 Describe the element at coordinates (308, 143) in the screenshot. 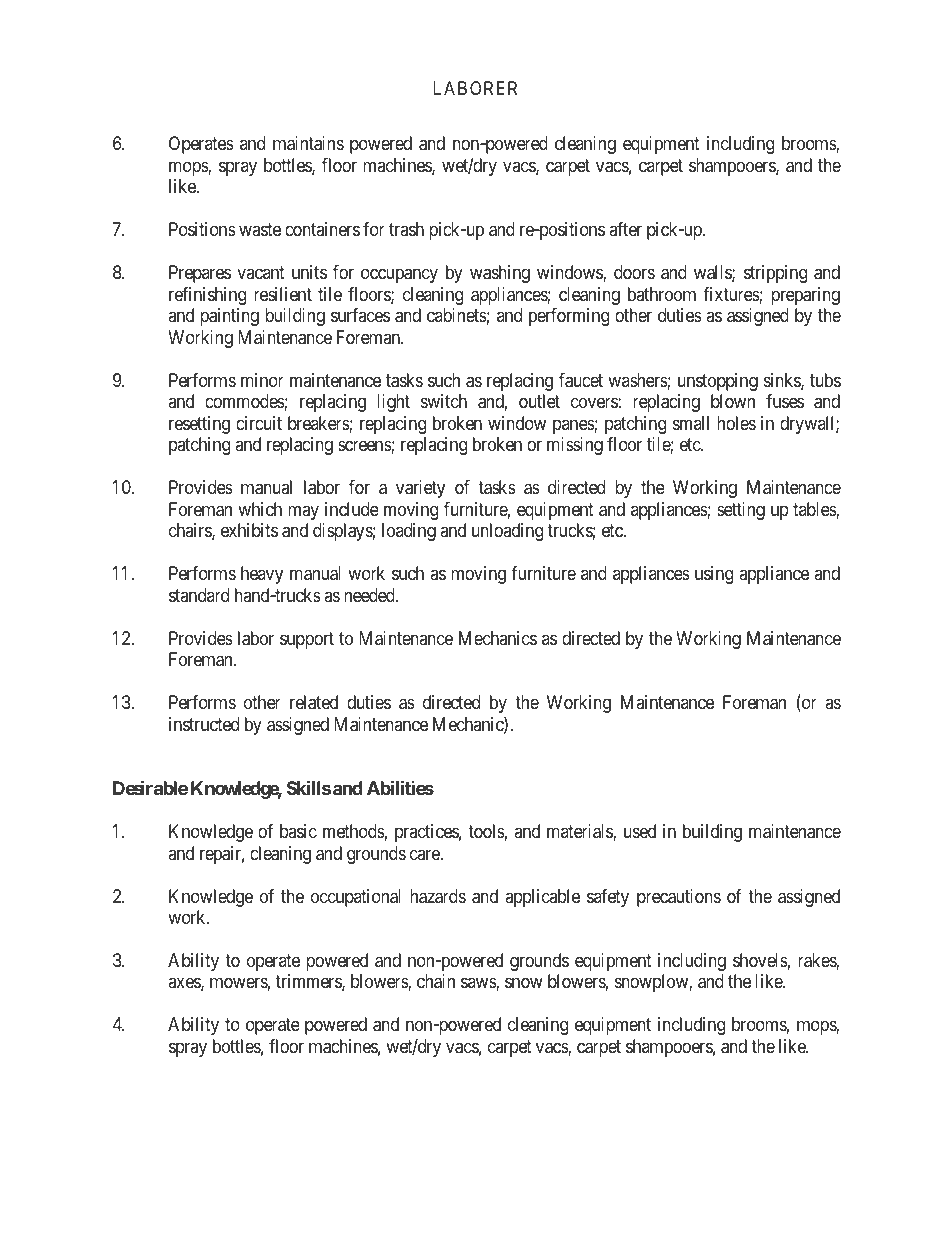

I see `maintains` at that location.
